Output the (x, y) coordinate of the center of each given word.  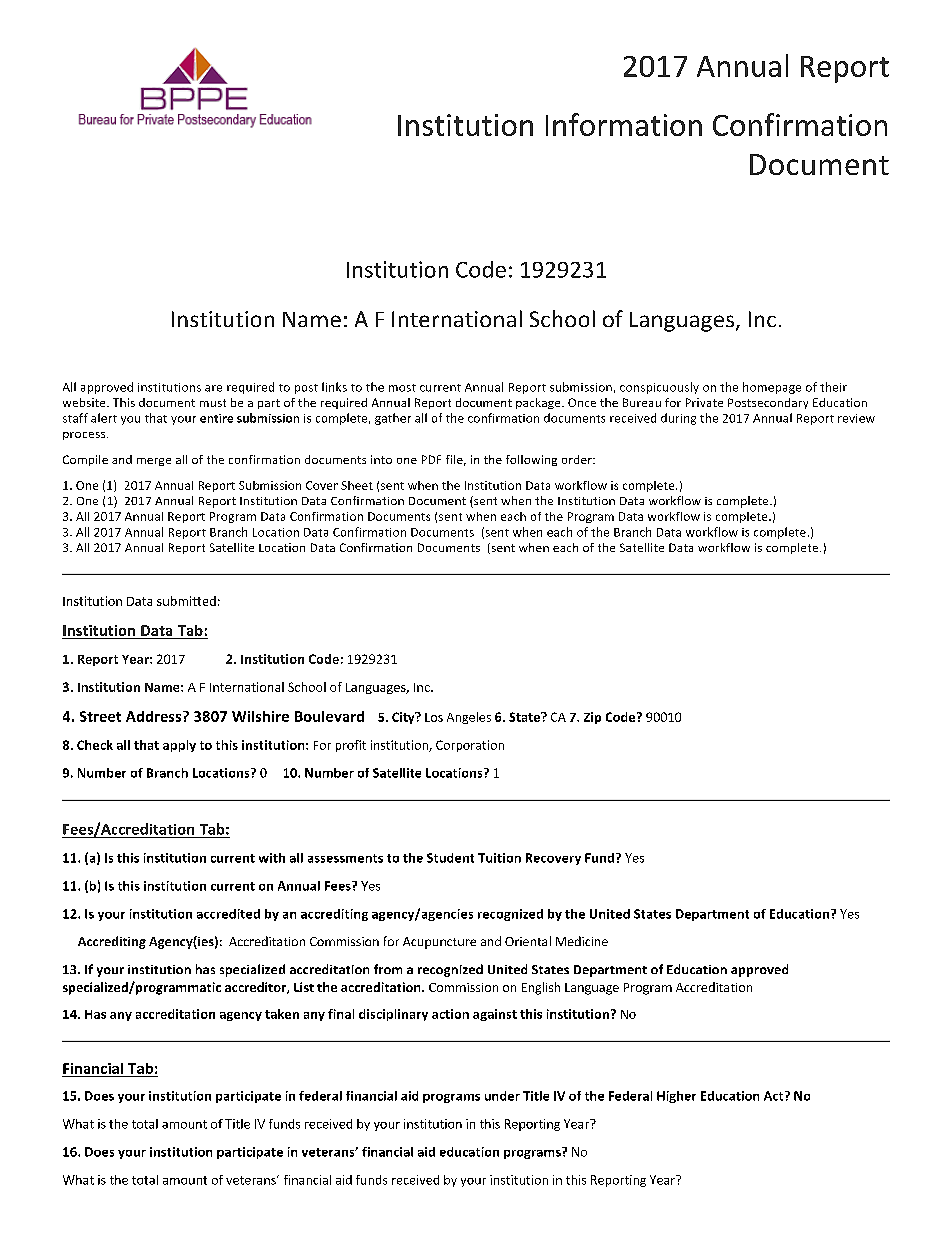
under (502, 1096)
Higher (676, 1097)
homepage (772, 388)
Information (624, 124)
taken (282, 1014)
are (213, 388)
